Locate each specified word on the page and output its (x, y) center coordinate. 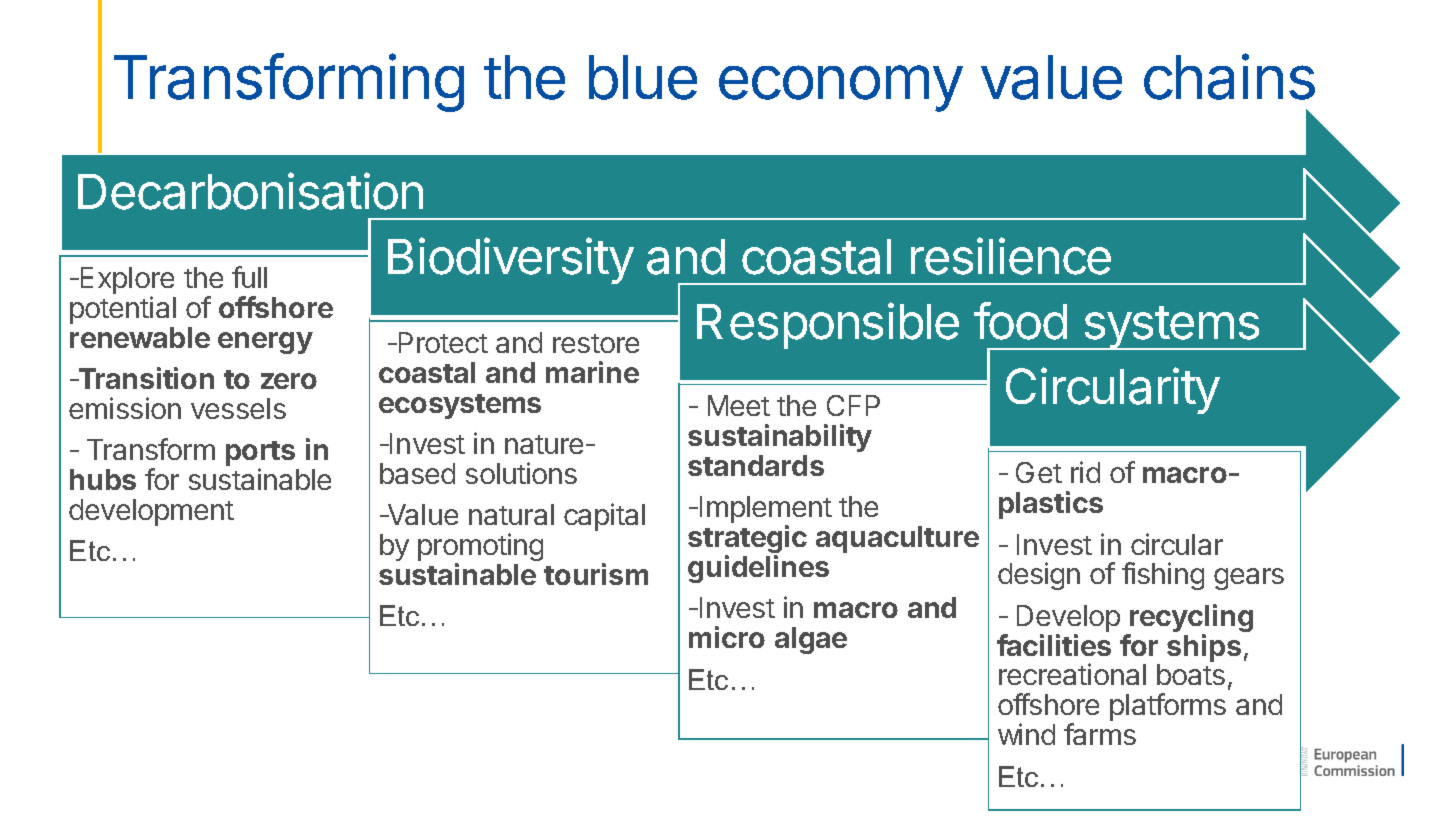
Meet (739, 405)
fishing (1163, 576)
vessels (238, 408)
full (249, 277)
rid (1085, 472)
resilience (1011, 256)
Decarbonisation (250, 191)
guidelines (758, 569)
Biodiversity (511, 260)
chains (1229, 76)
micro (727, 637)
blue (643, 77)
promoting (480, 548)
